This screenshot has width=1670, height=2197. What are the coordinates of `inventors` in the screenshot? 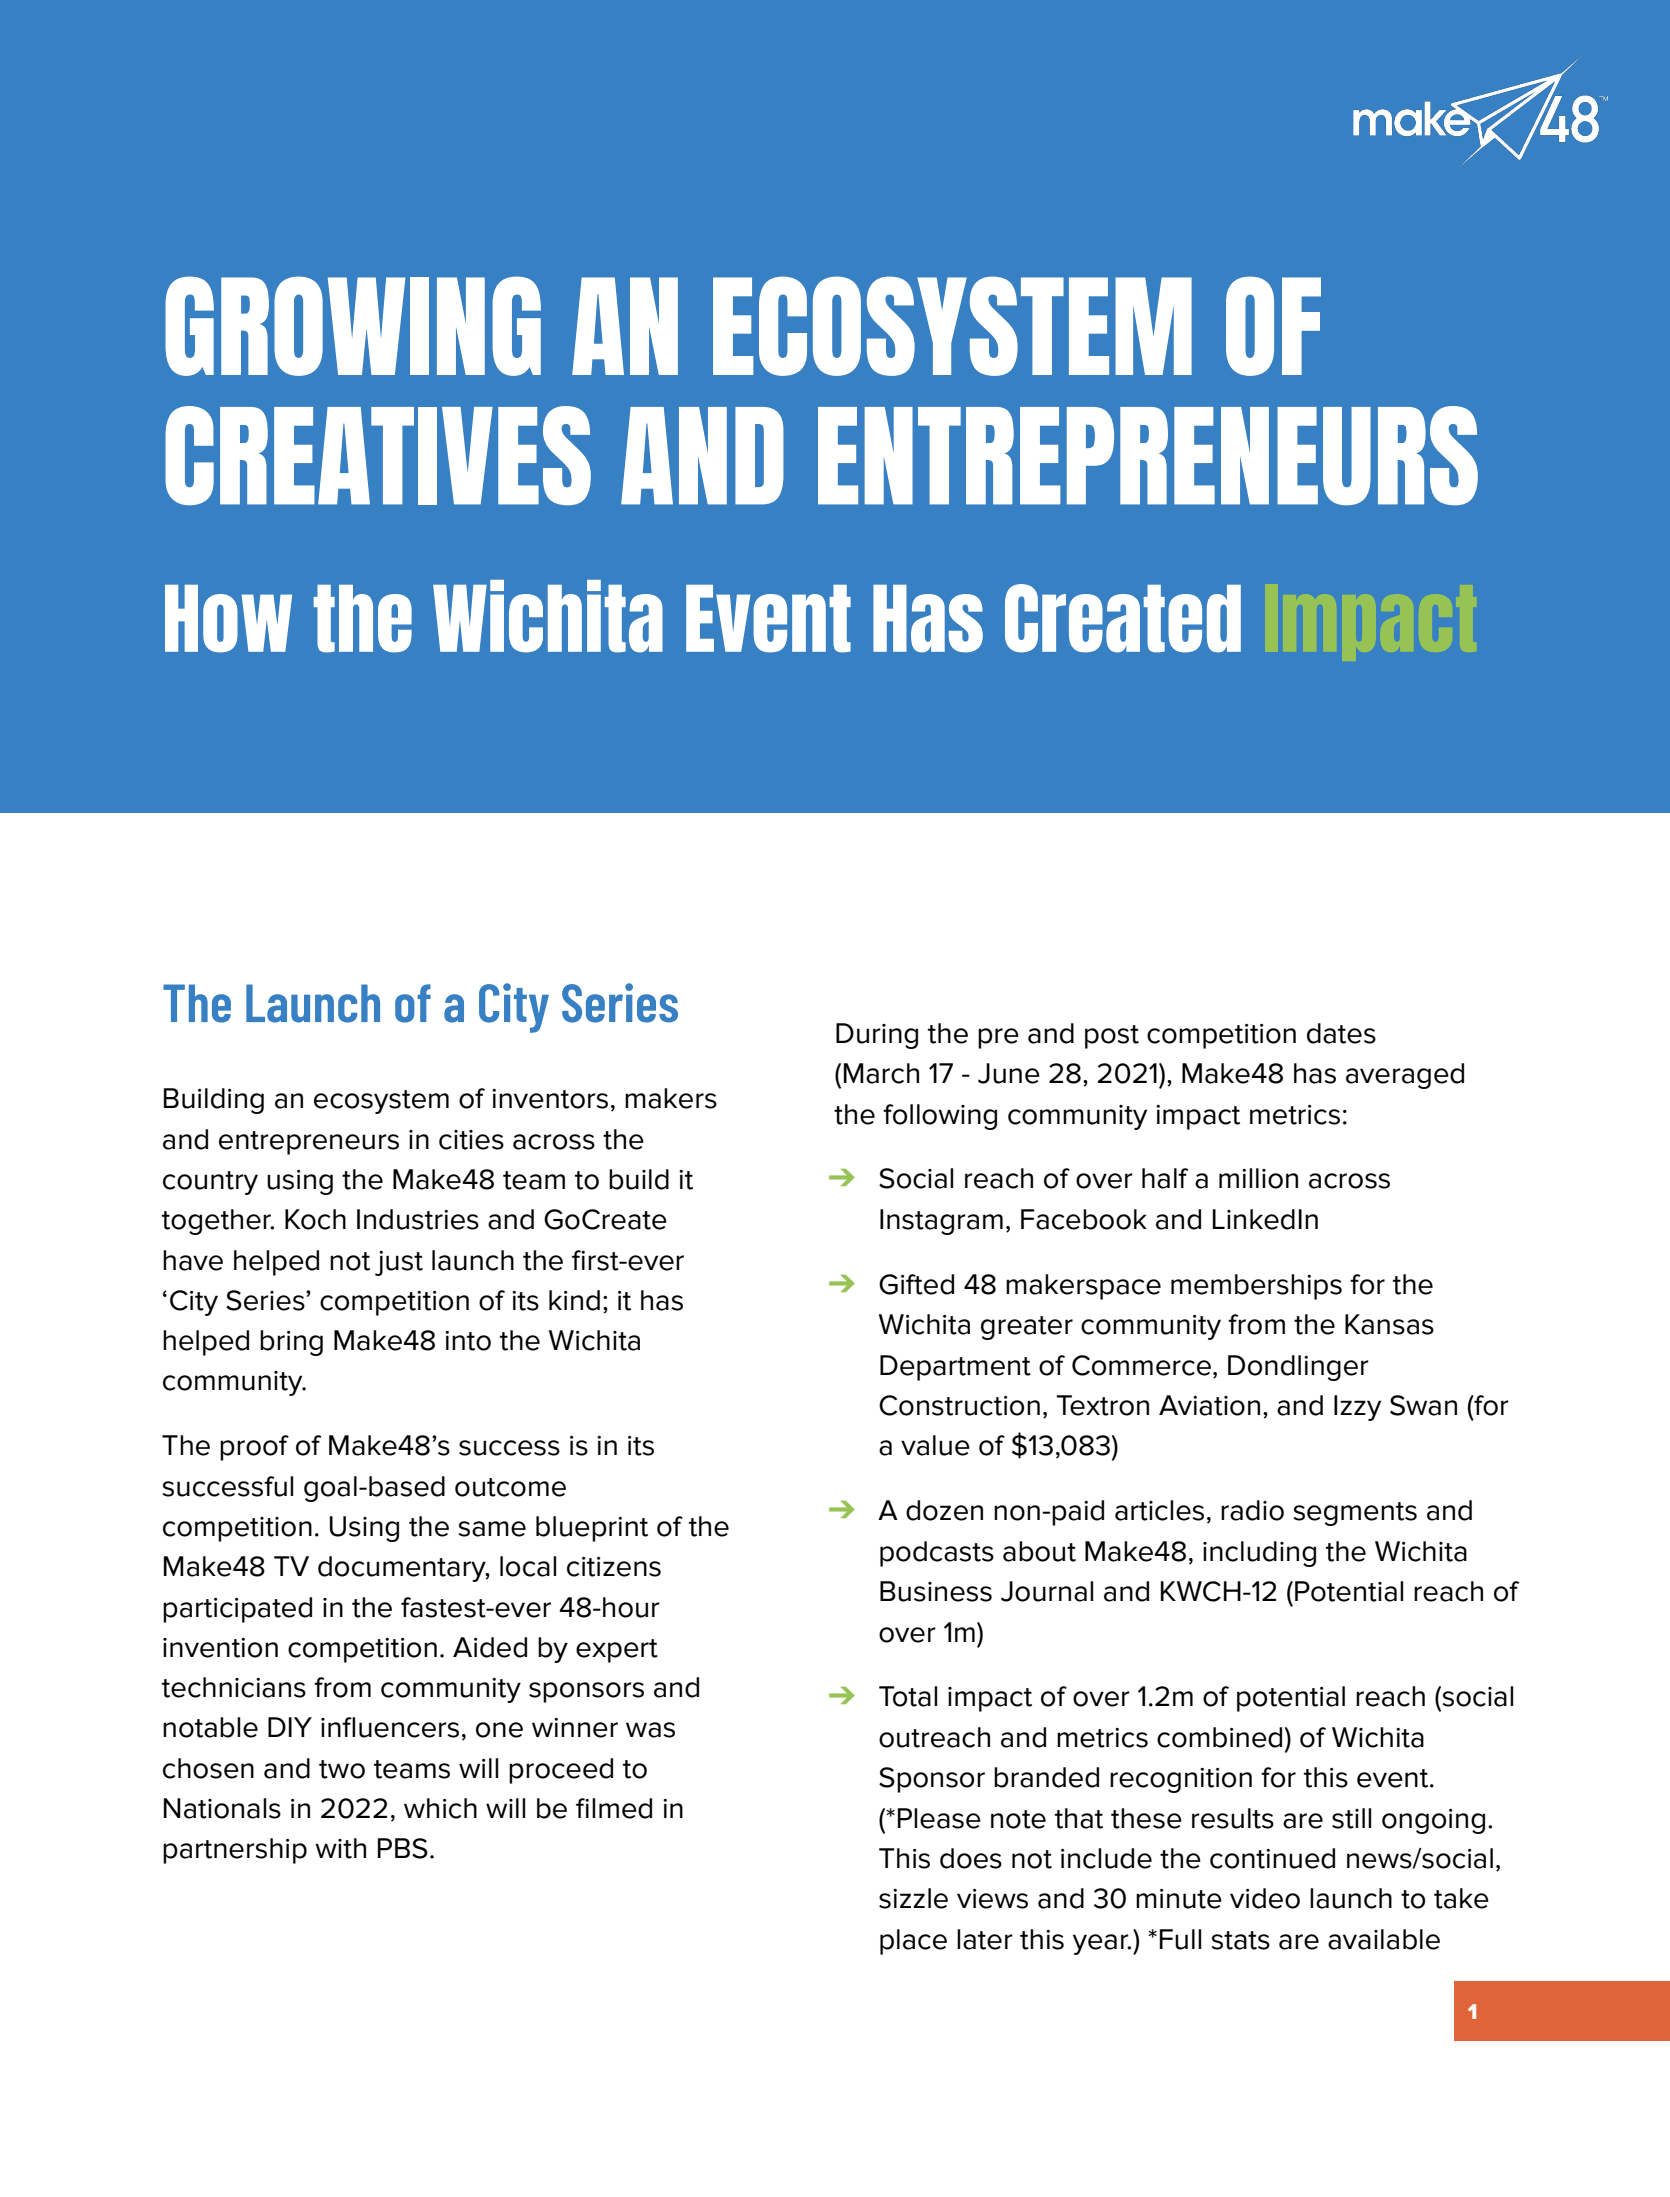 It's located at (550, 1099).
